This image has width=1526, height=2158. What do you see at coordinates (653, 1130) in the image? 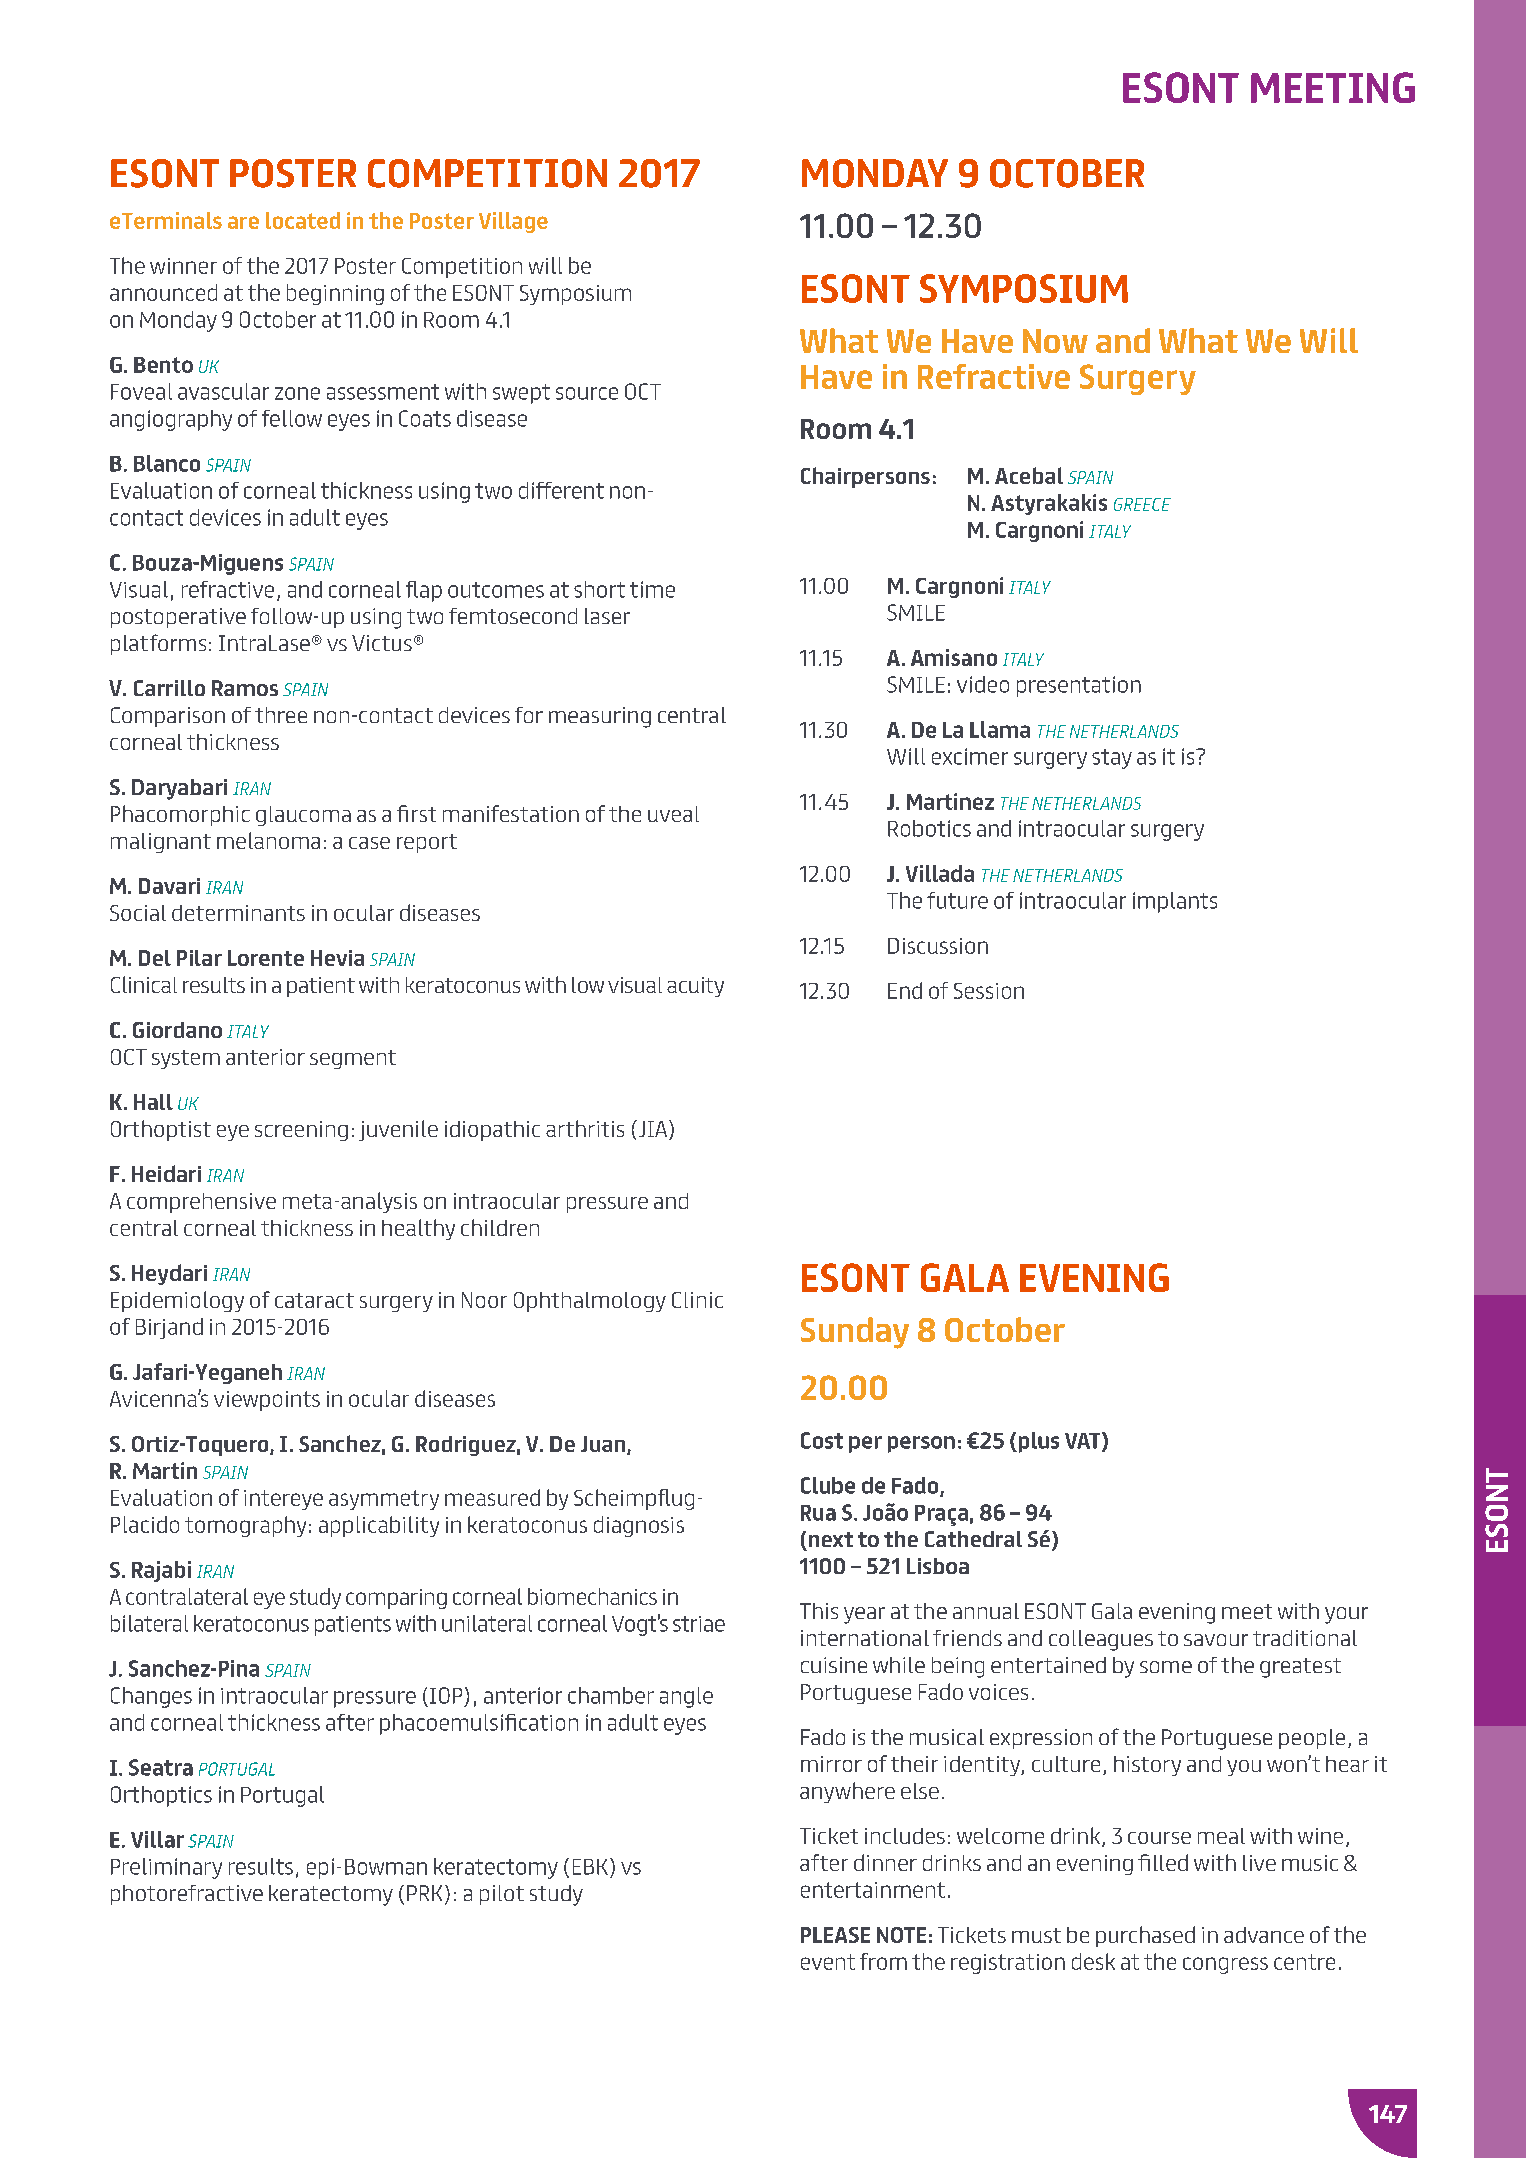
I see `JIA` at bounding box center [653, 1130].
